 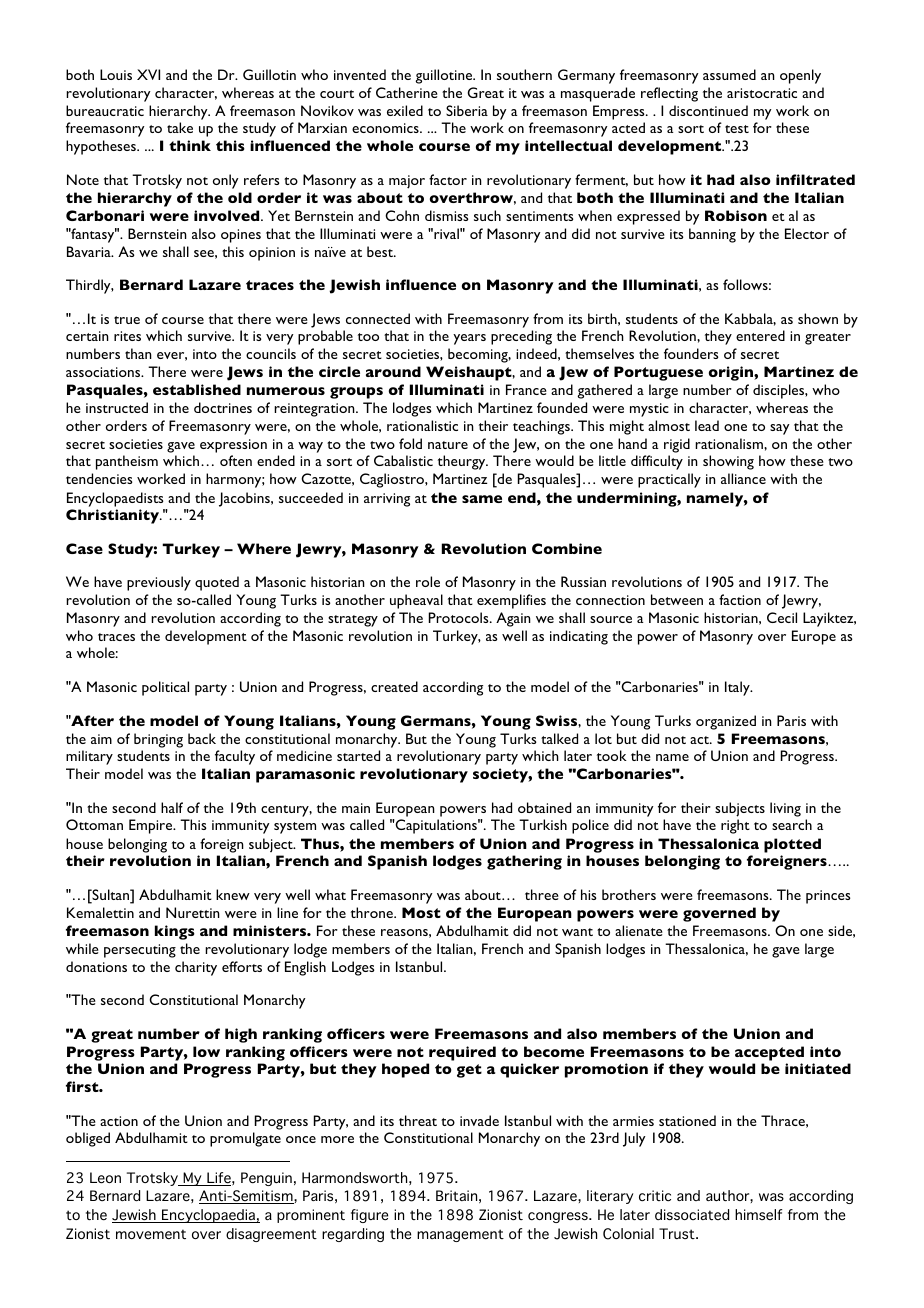 I want to click on test, so click(x=737, y=129).
